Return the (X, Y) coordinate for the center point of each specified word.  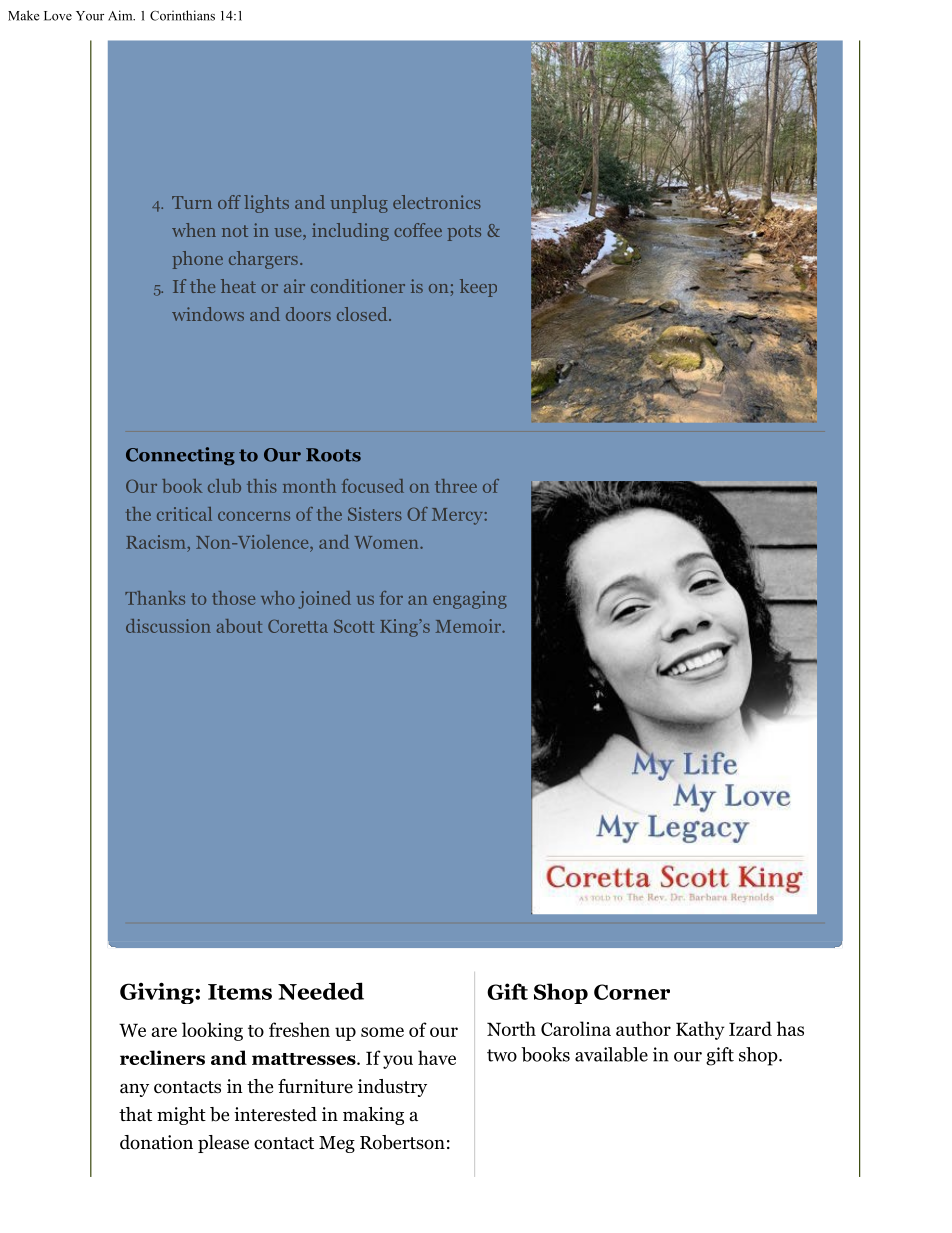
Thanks (155, 598)
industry (392, 1088)
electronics (437, 202)
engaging (470, 600)
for (391, 598)
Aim (121, 15)
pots (464, 233)
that (135, 1114)
